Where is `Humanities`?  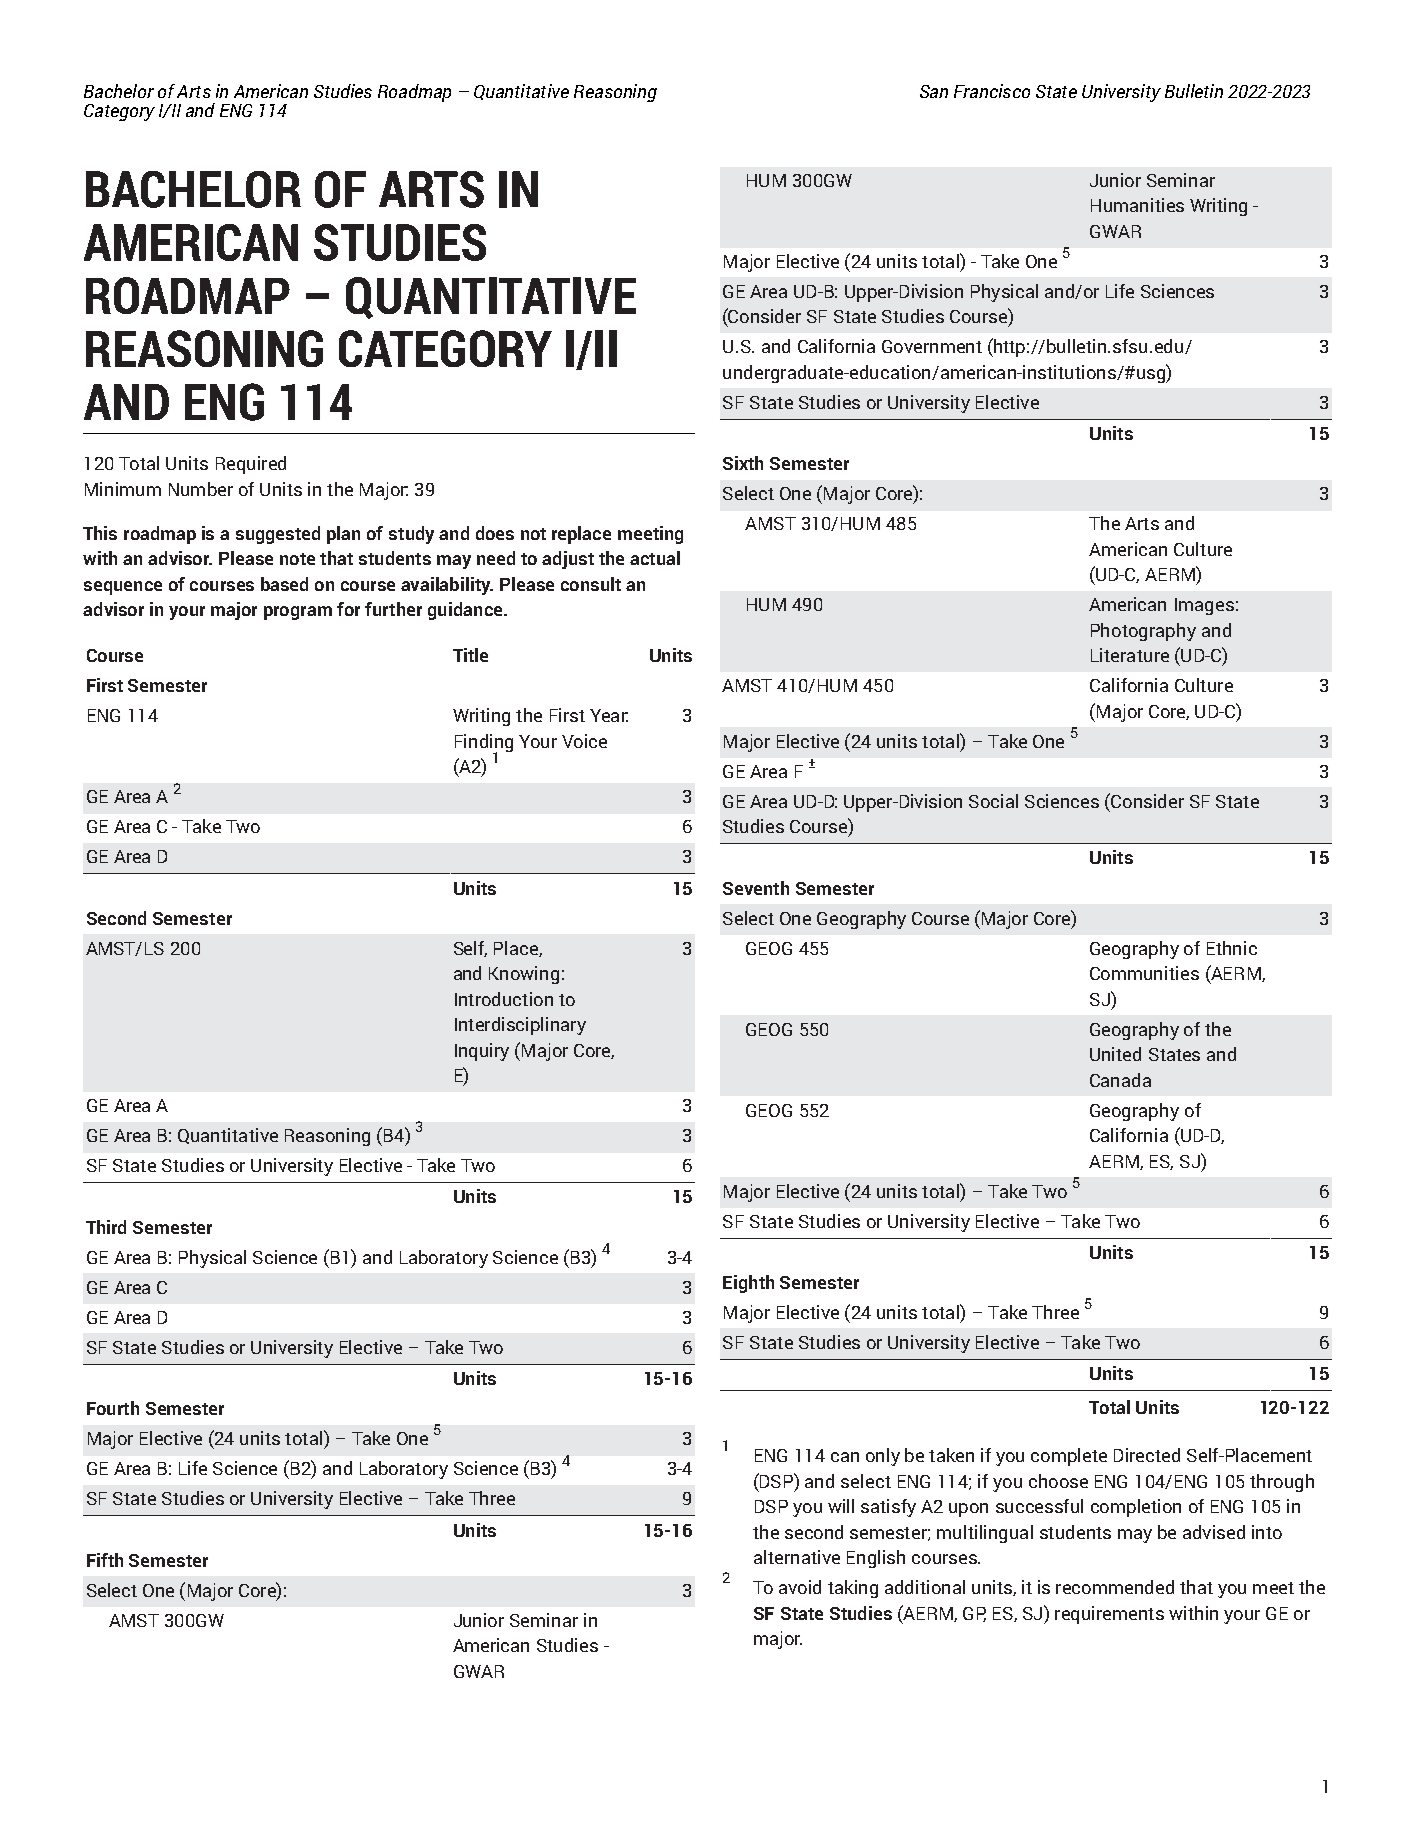 Humanities is located at coordinates (1137, 205).
